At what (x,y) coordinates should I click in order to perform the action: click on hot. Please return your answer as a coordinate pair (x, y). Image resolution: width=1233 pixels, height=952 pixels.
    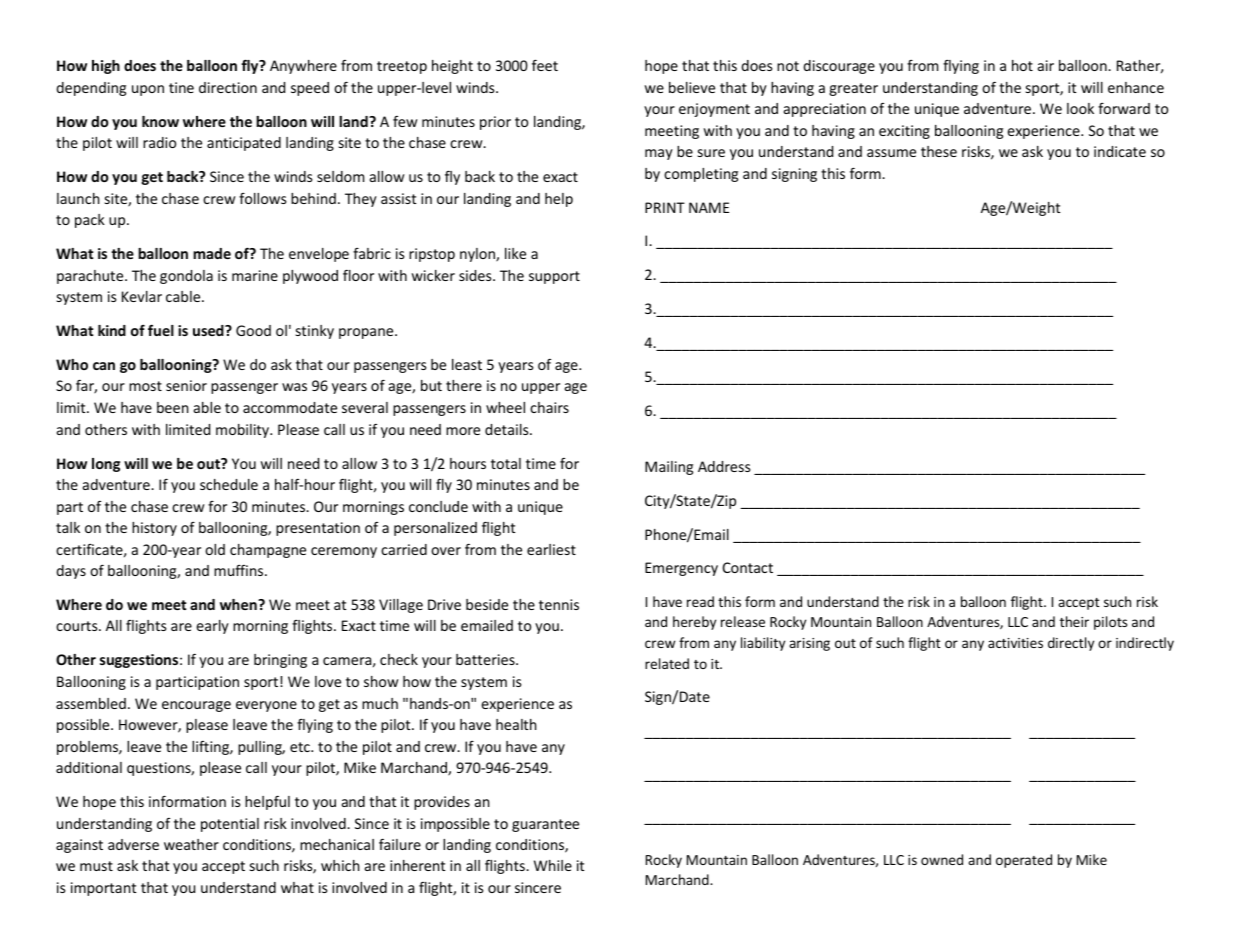
    Looking at the image, I should click on (1022, 65).
